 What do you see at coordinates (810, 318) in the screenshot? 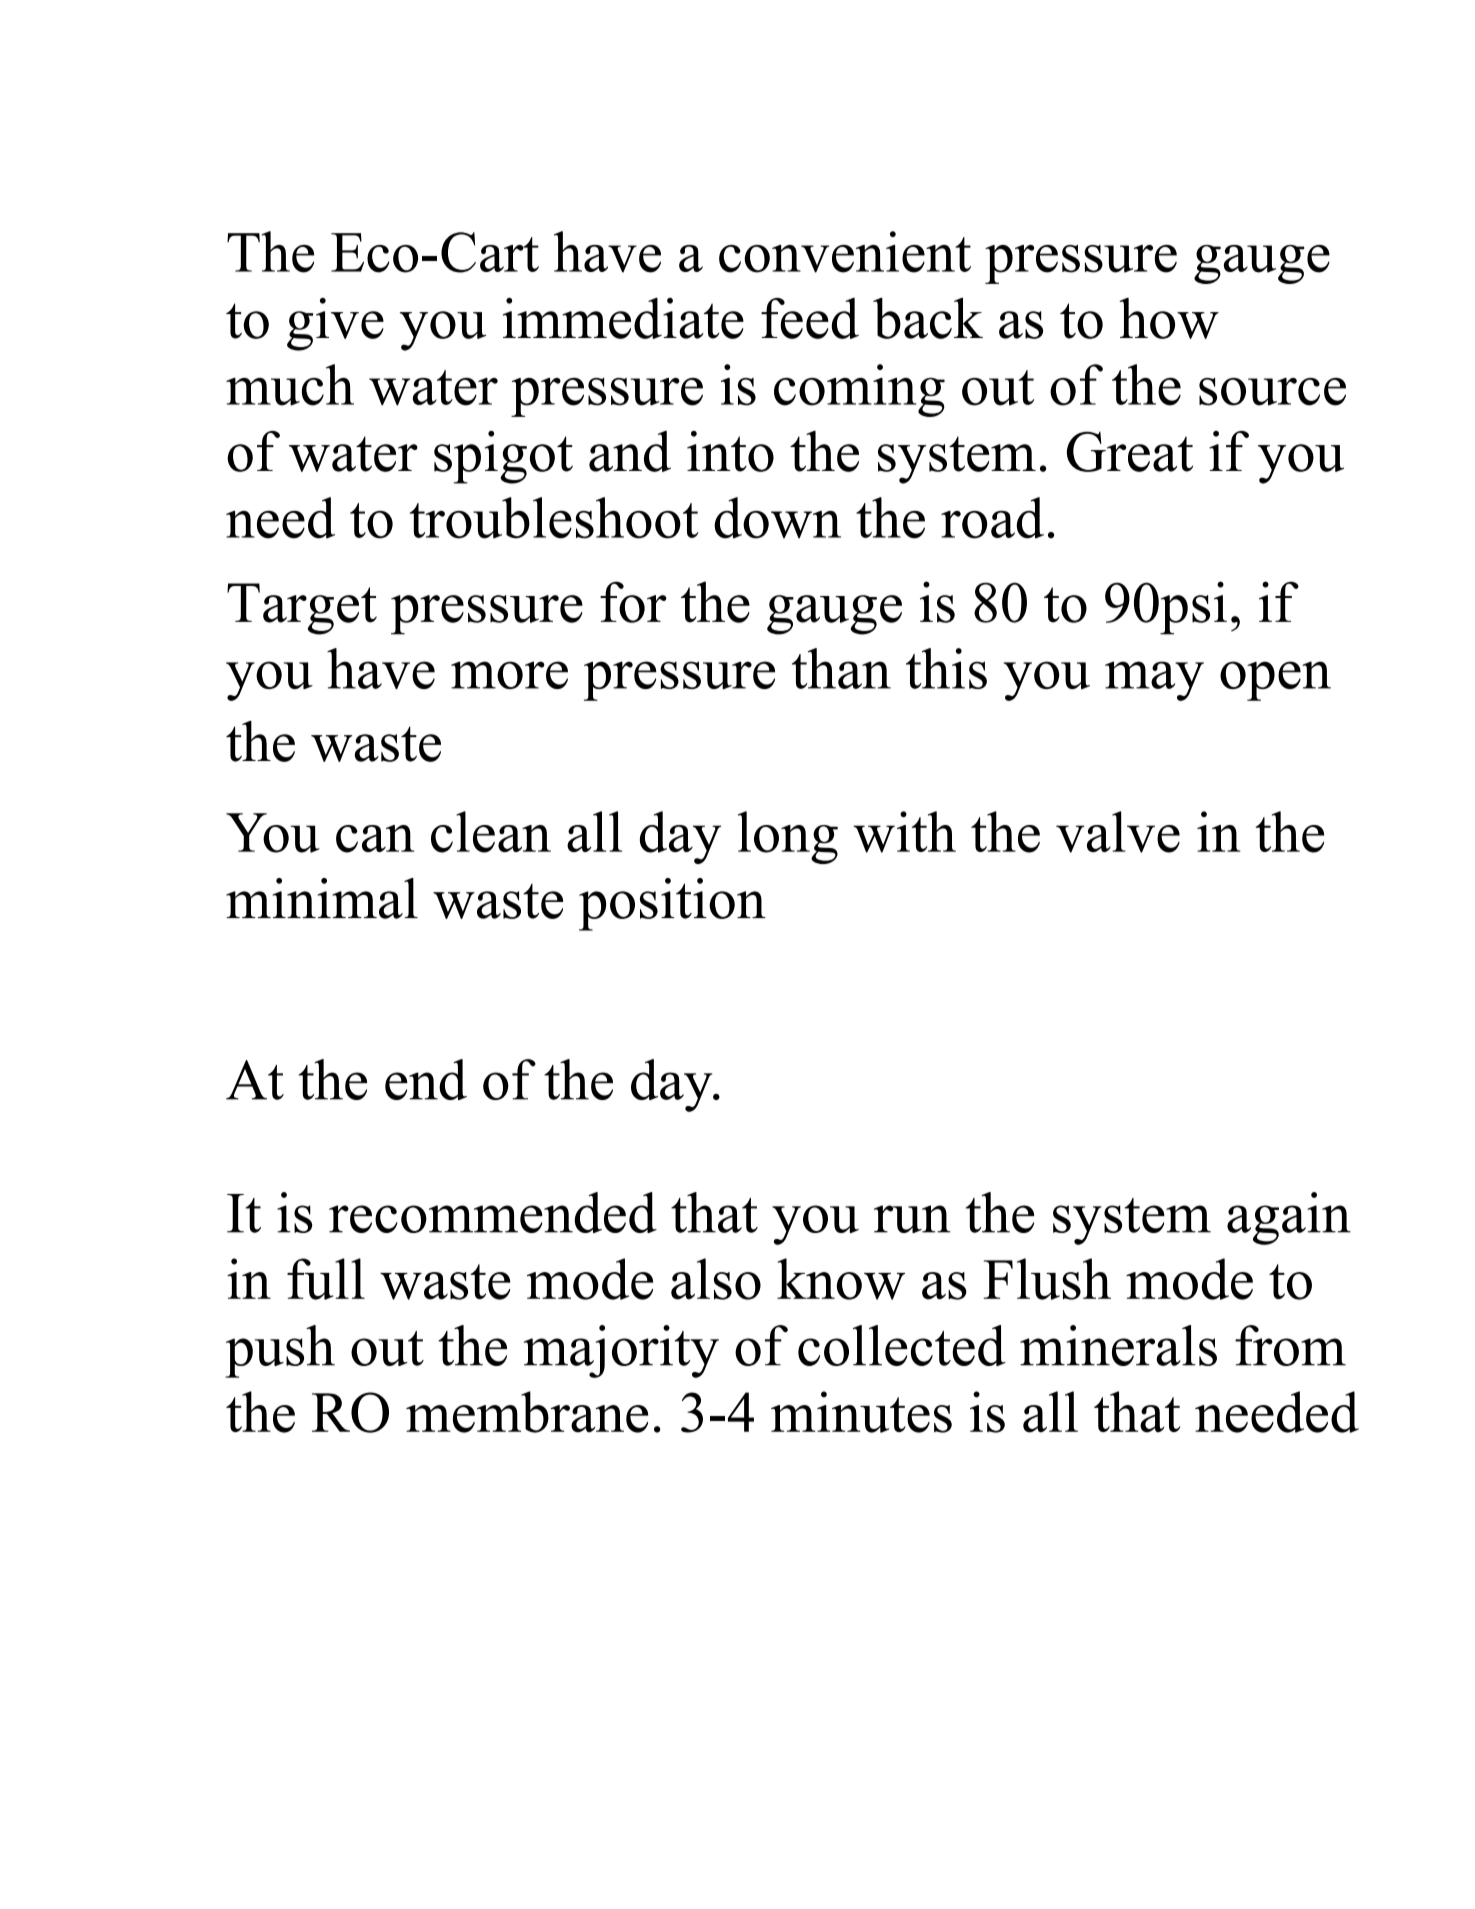
I see `feed` at bounding box center [810, 318].
